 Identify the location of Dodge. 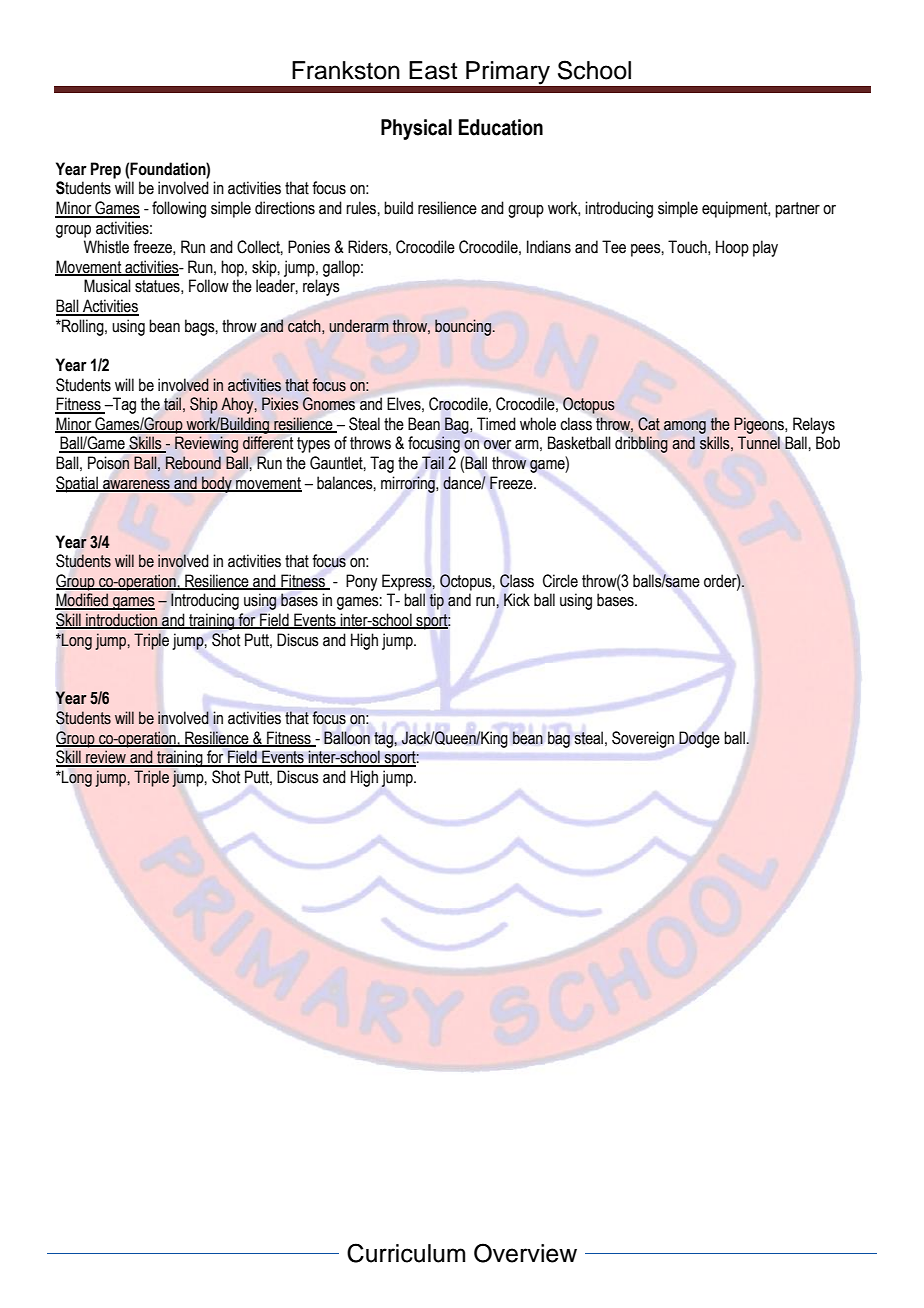
(699, 739).
